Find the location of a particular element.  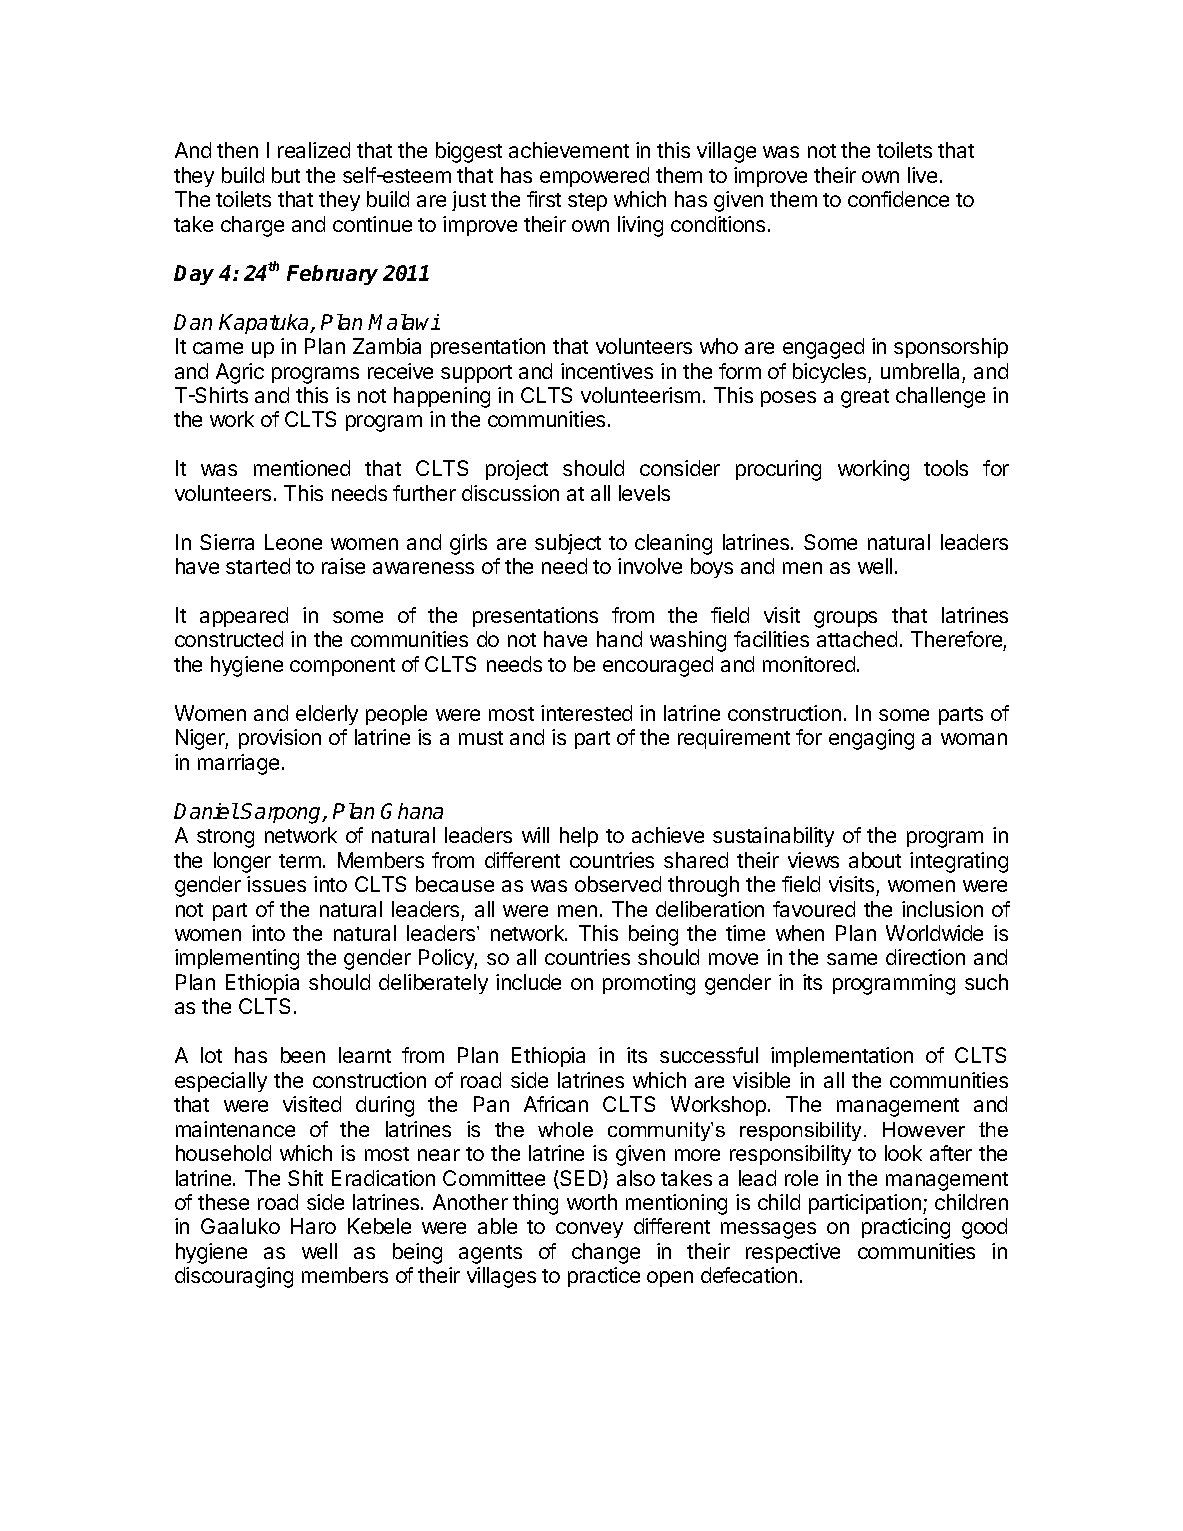

step is located at coordinates (587, 202).
